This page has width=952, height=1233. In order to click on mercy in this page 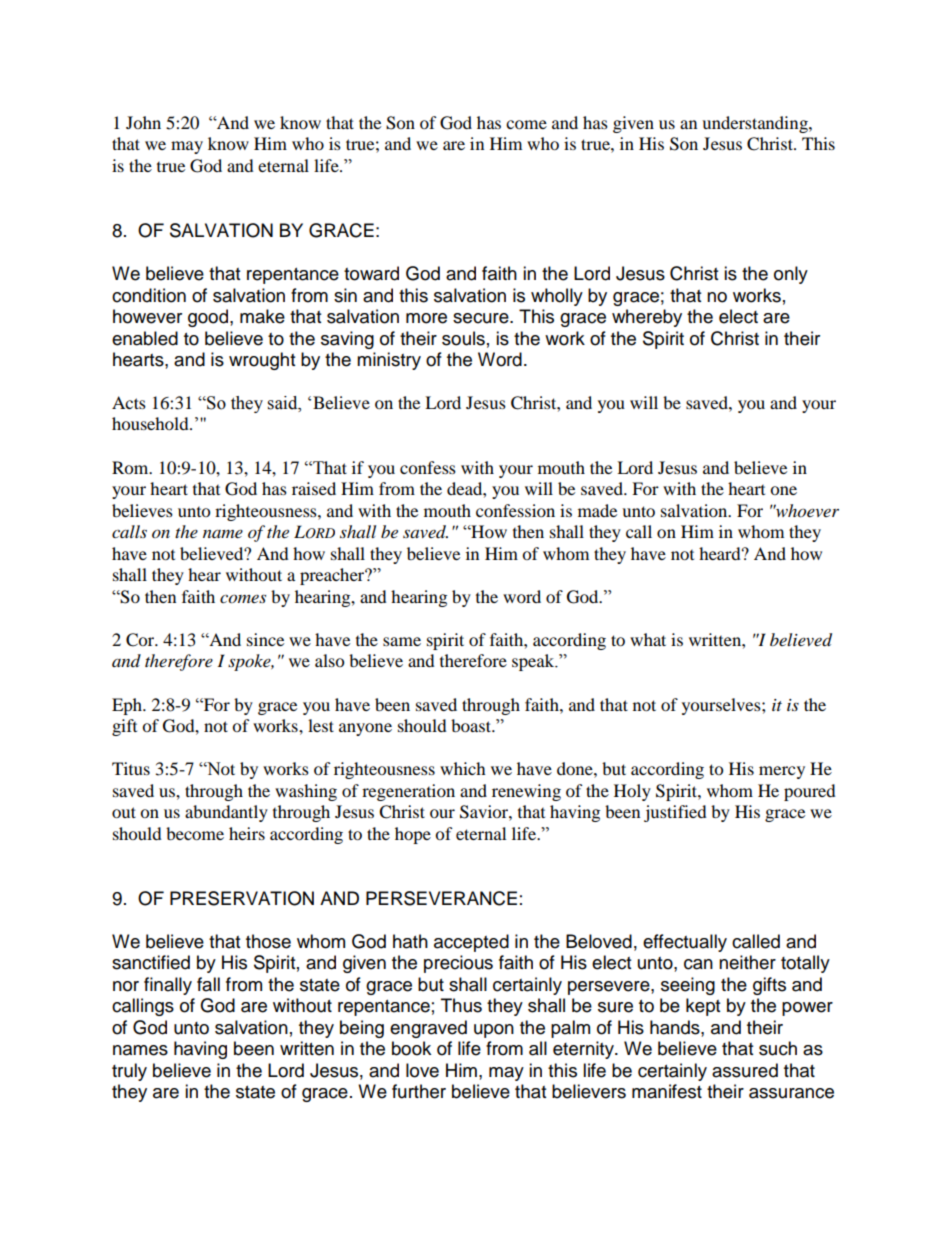, I will do `click(782, 772)`.
